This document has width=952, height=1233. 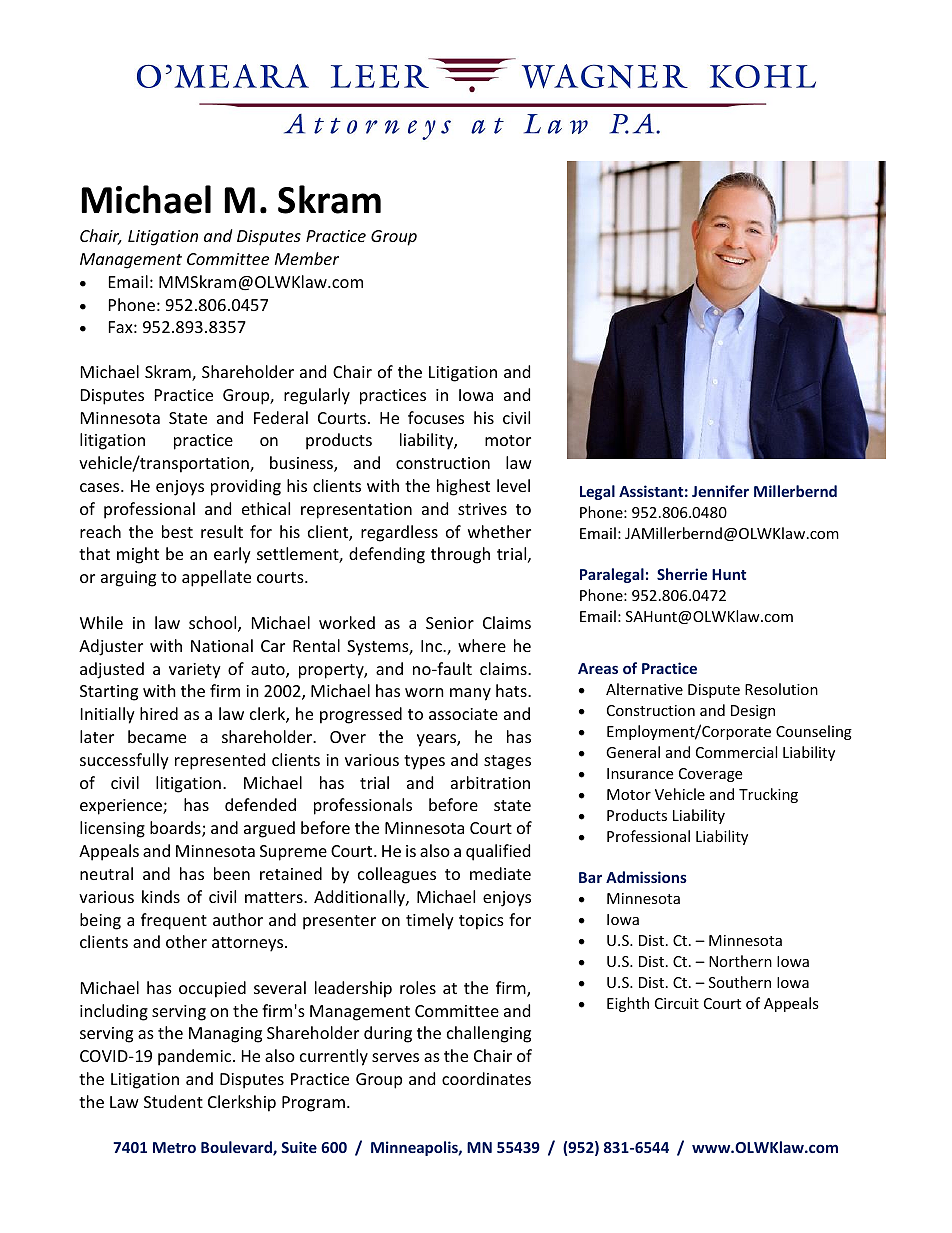 I want to click on Northern, so click(x=740, y=961).
